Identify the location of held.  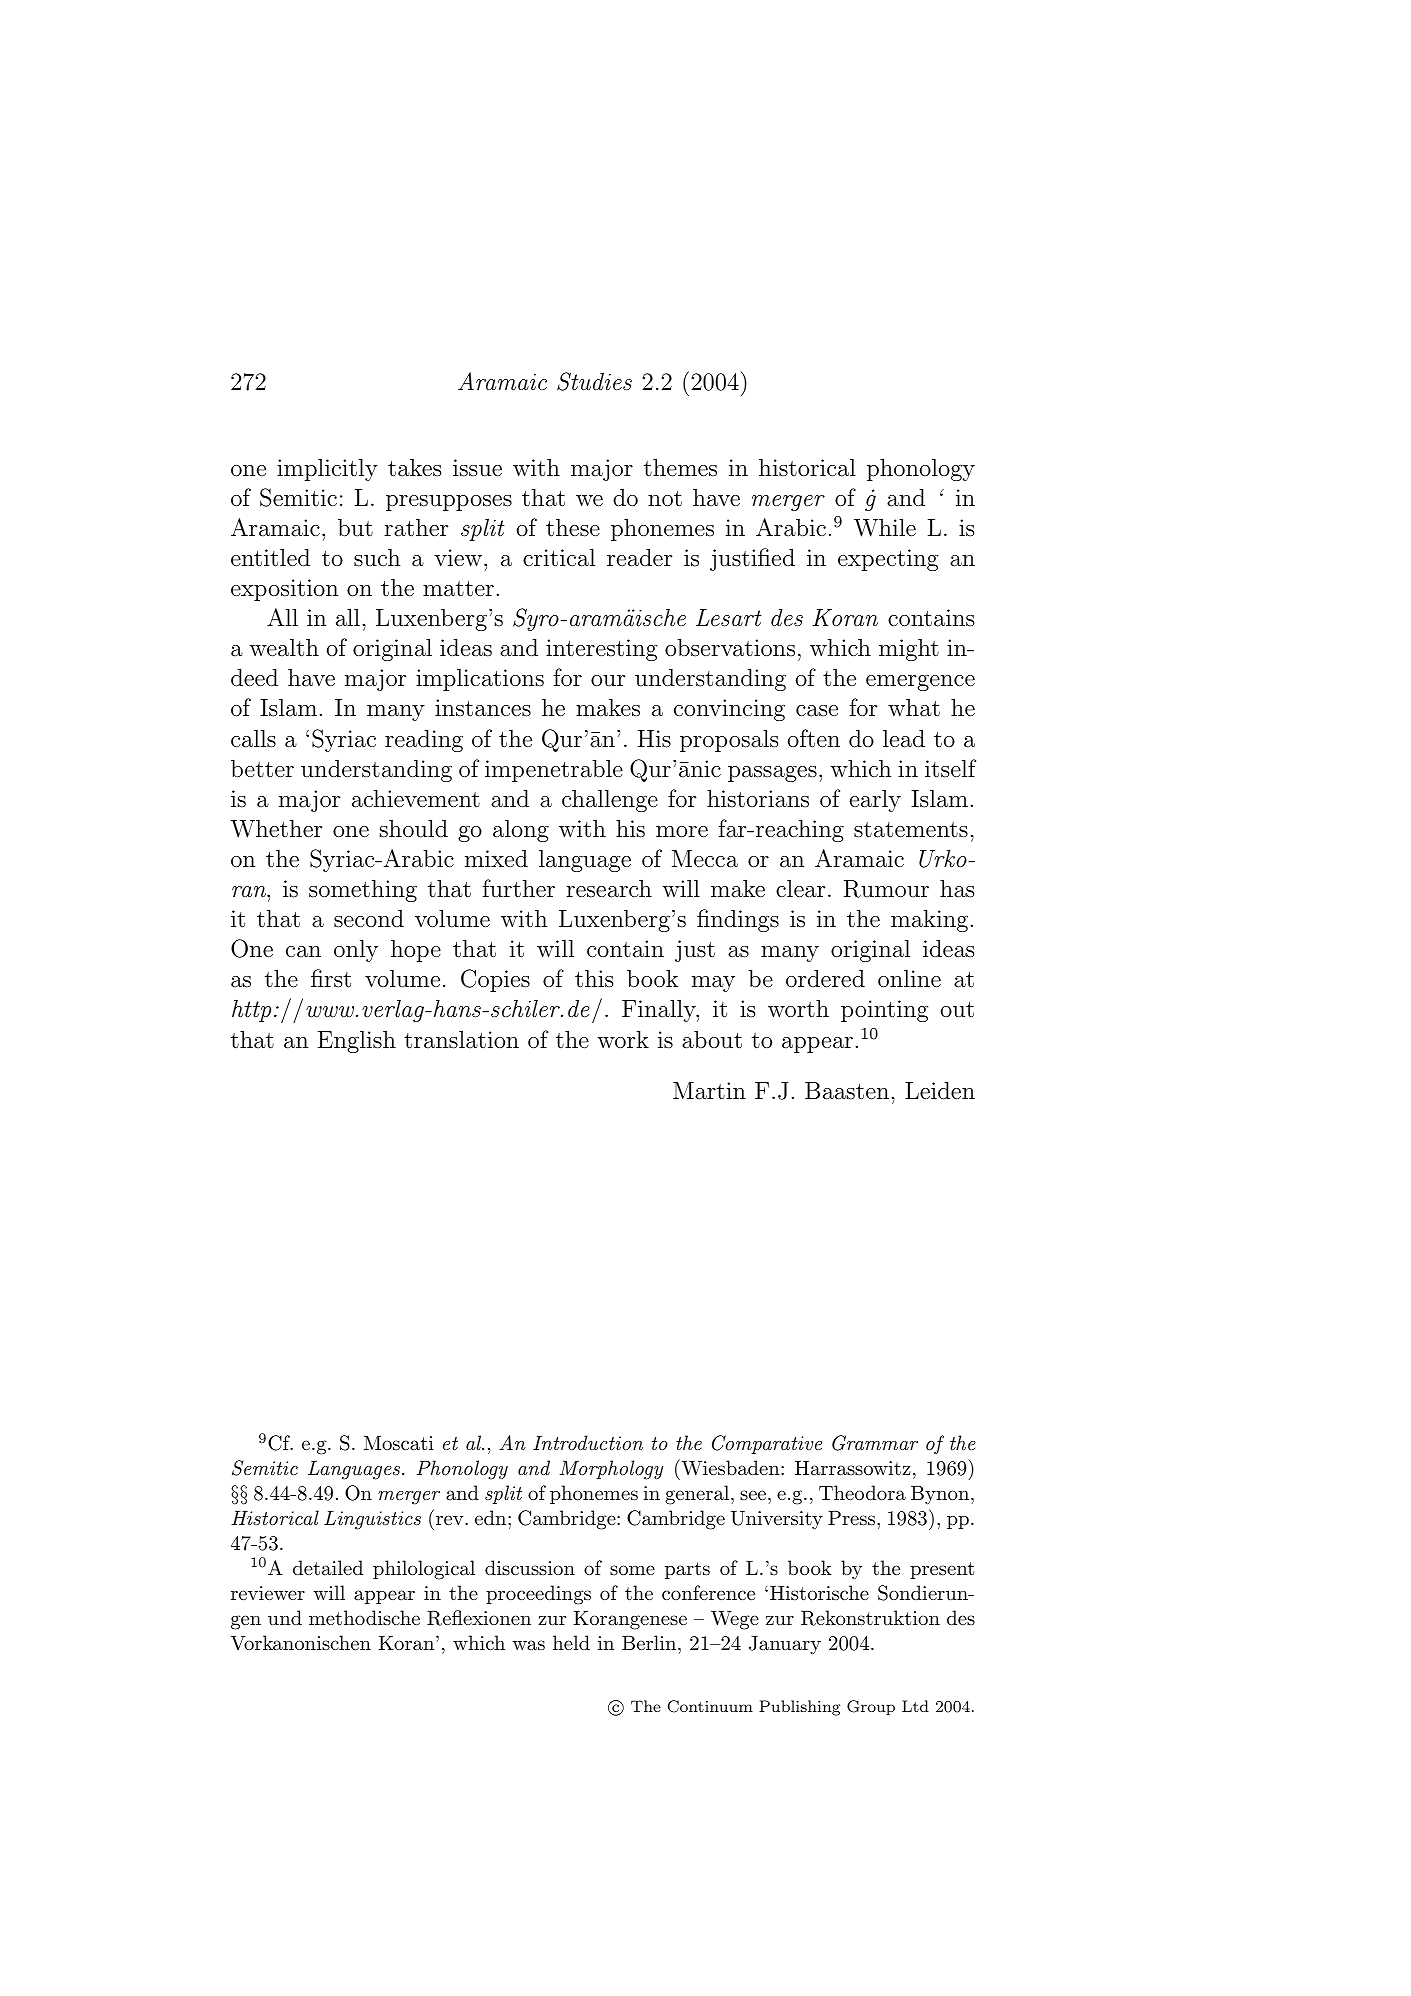
(571, 1642).
